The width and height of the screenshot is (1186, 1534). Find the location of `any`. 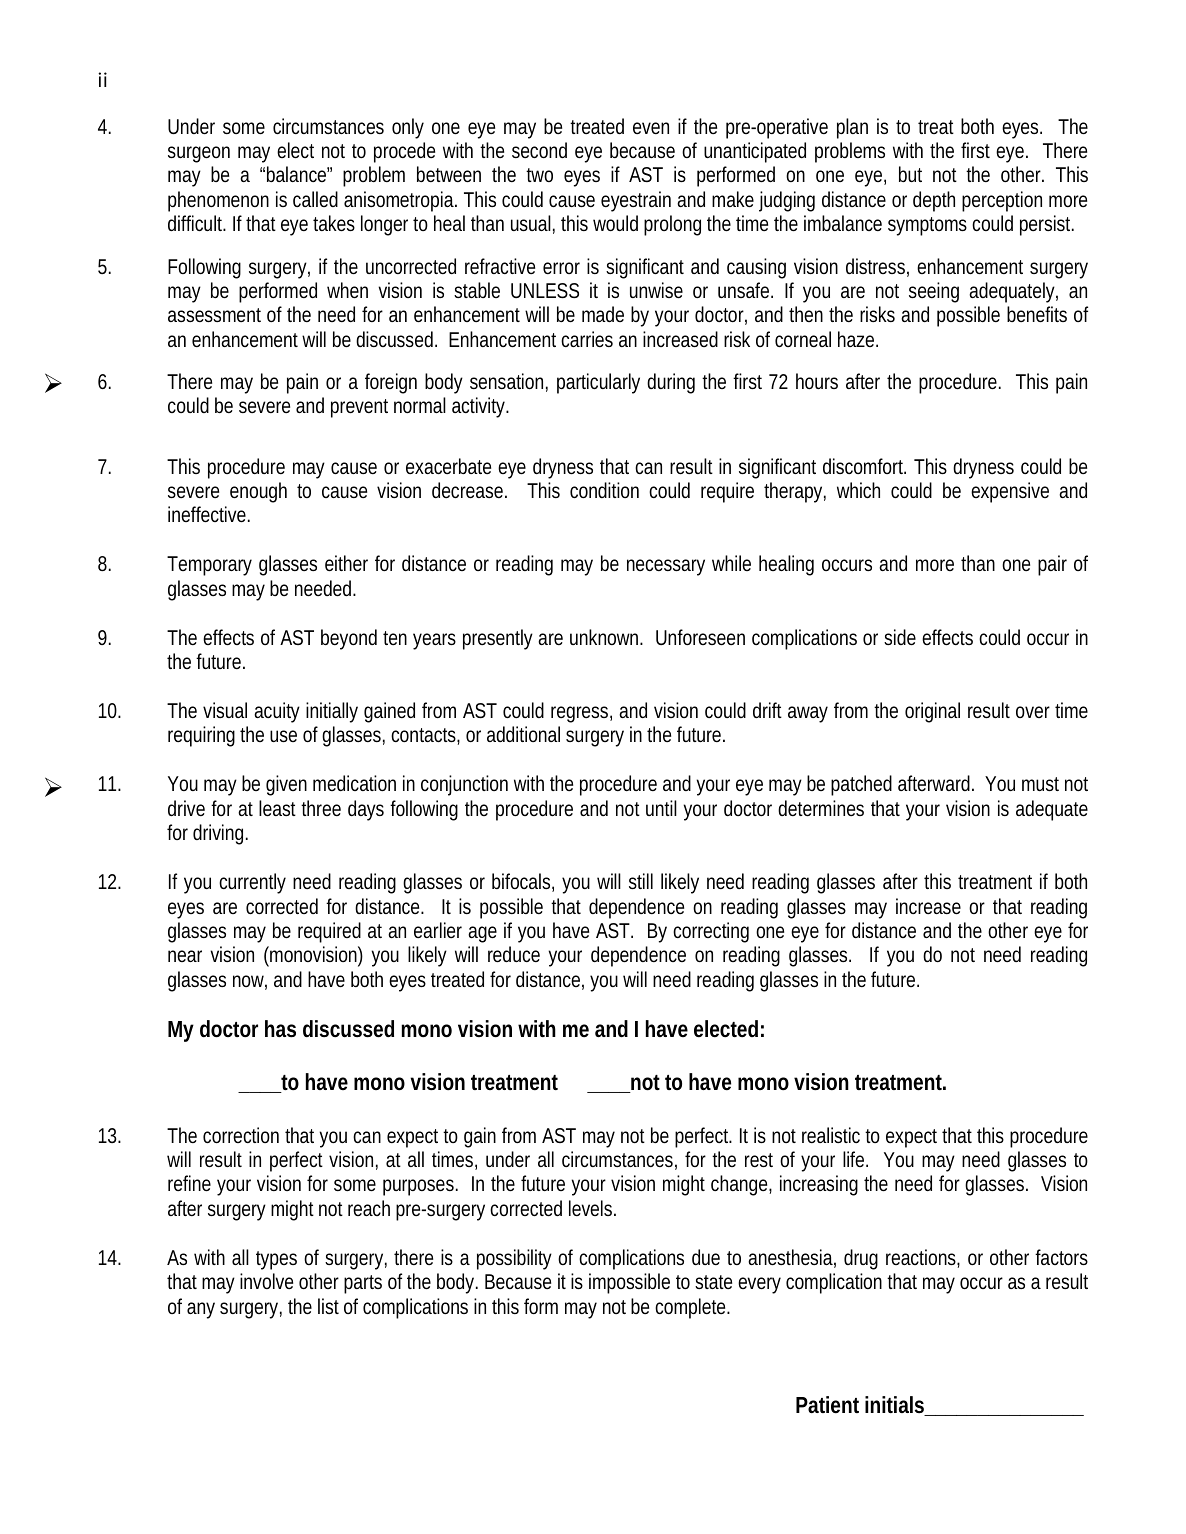

any is located at coordinates (201, 1310).
